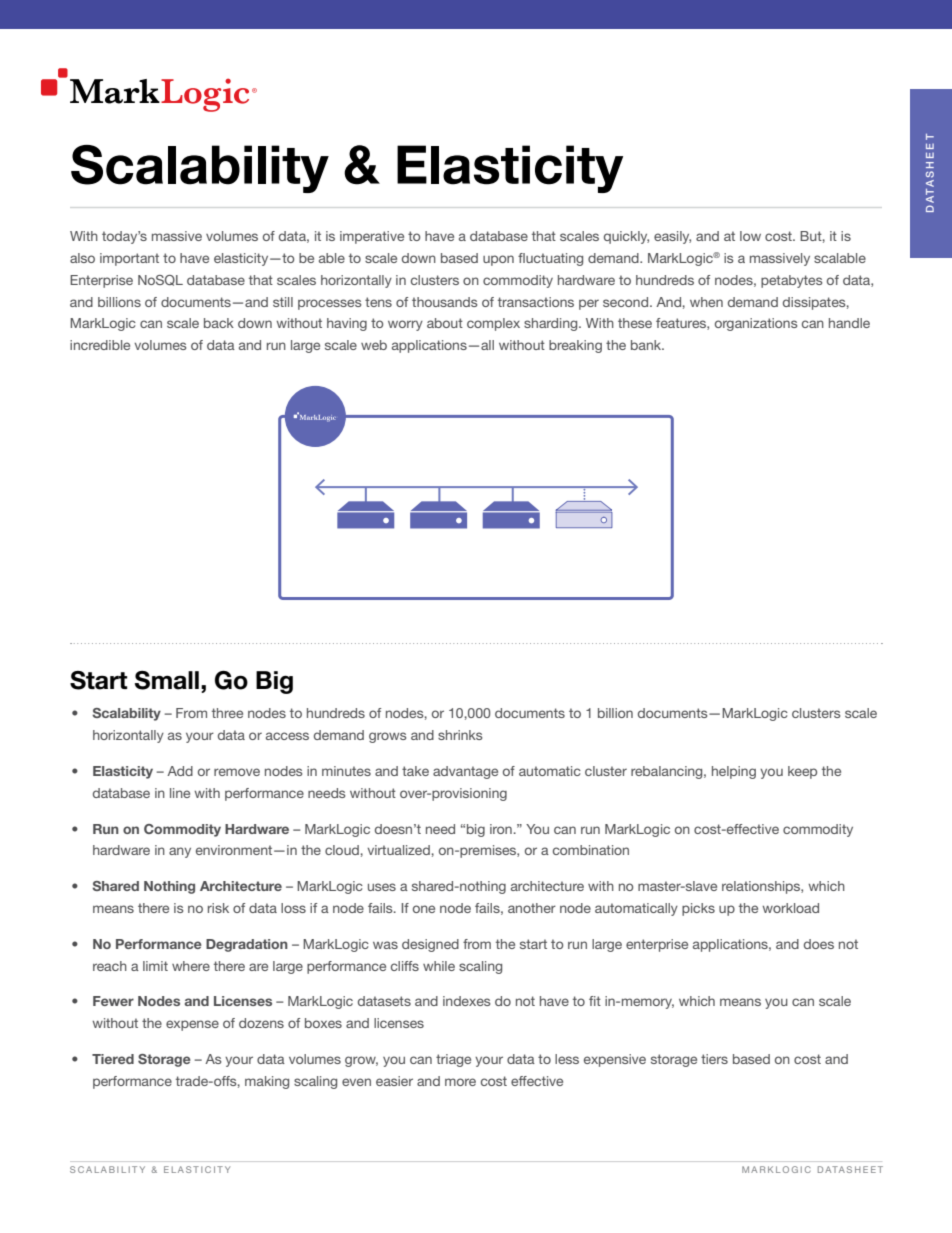 The image size is (952, 1233). Describe the element at coordinates (750, 236) in the screenshot. I see `low` at that location.
